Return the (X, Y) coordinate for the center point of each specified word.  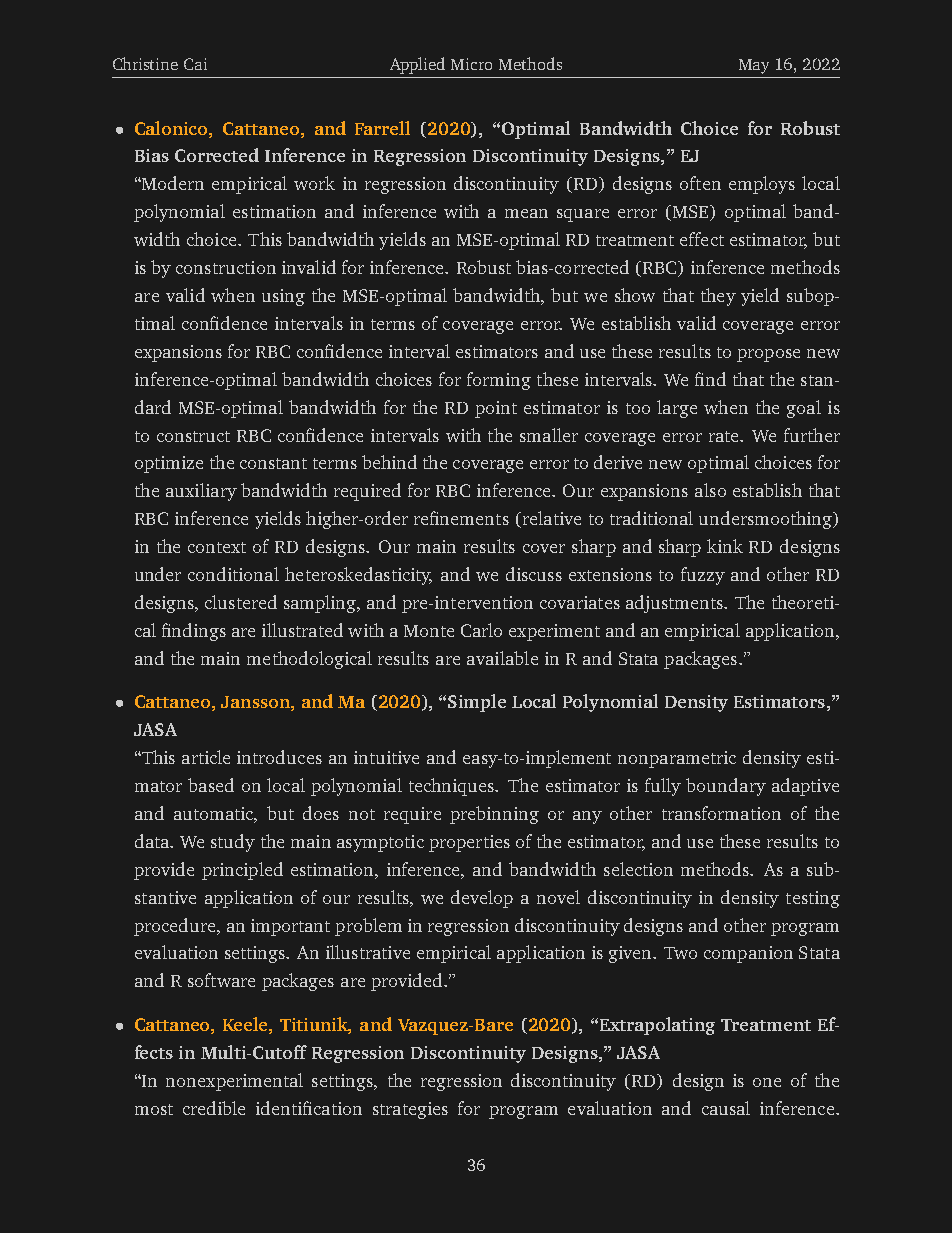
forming (499, 381)
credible (214, 1108)
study (233, 843)
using (283, 297)
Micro (471, 64)
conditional (233, 574)
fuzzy (703, 576)
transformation (721, 813)
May (754, 66)
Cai (195, 64)
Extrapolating (657, 1026)
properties (469, 843)
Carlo (481, 630)
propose (768, 355)
